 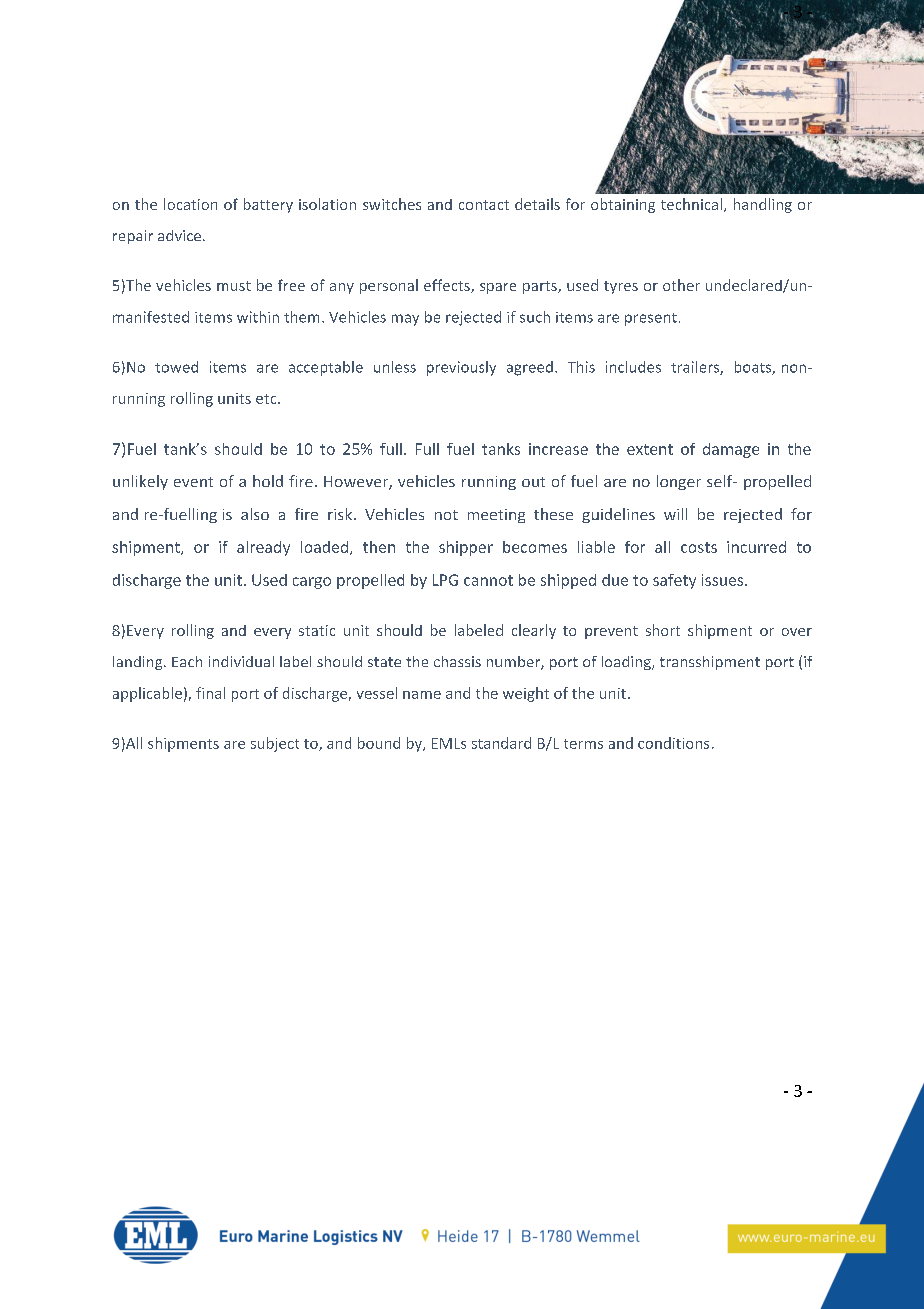 What do you see at coordinates (673, 743) in the screenshot?
I see `conditions` at bounding box center [673, 743].
